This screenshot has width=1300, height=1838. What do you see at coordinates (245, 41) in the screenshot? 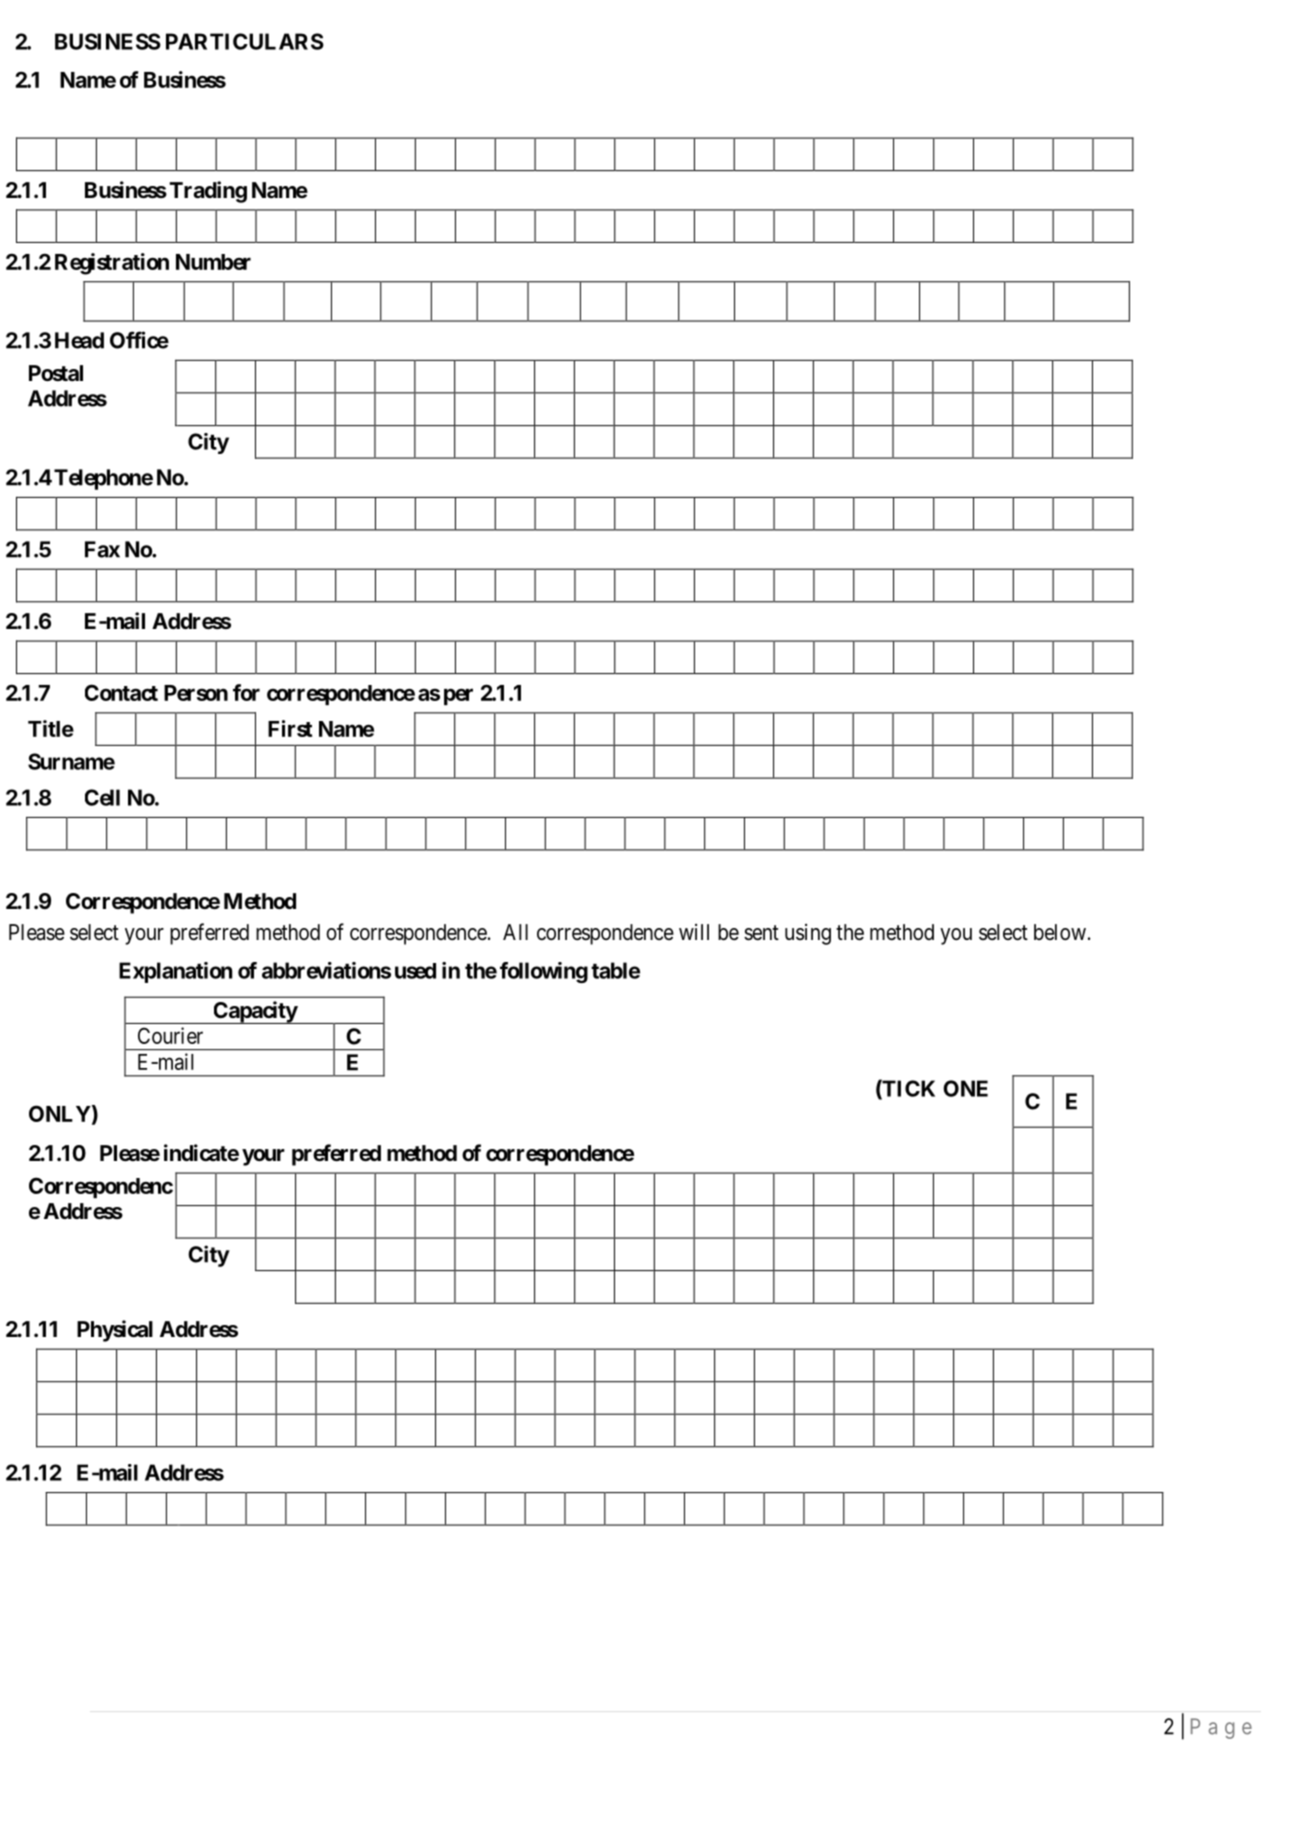
I see `PARTICULARS` at bounding box center [245, 41].
